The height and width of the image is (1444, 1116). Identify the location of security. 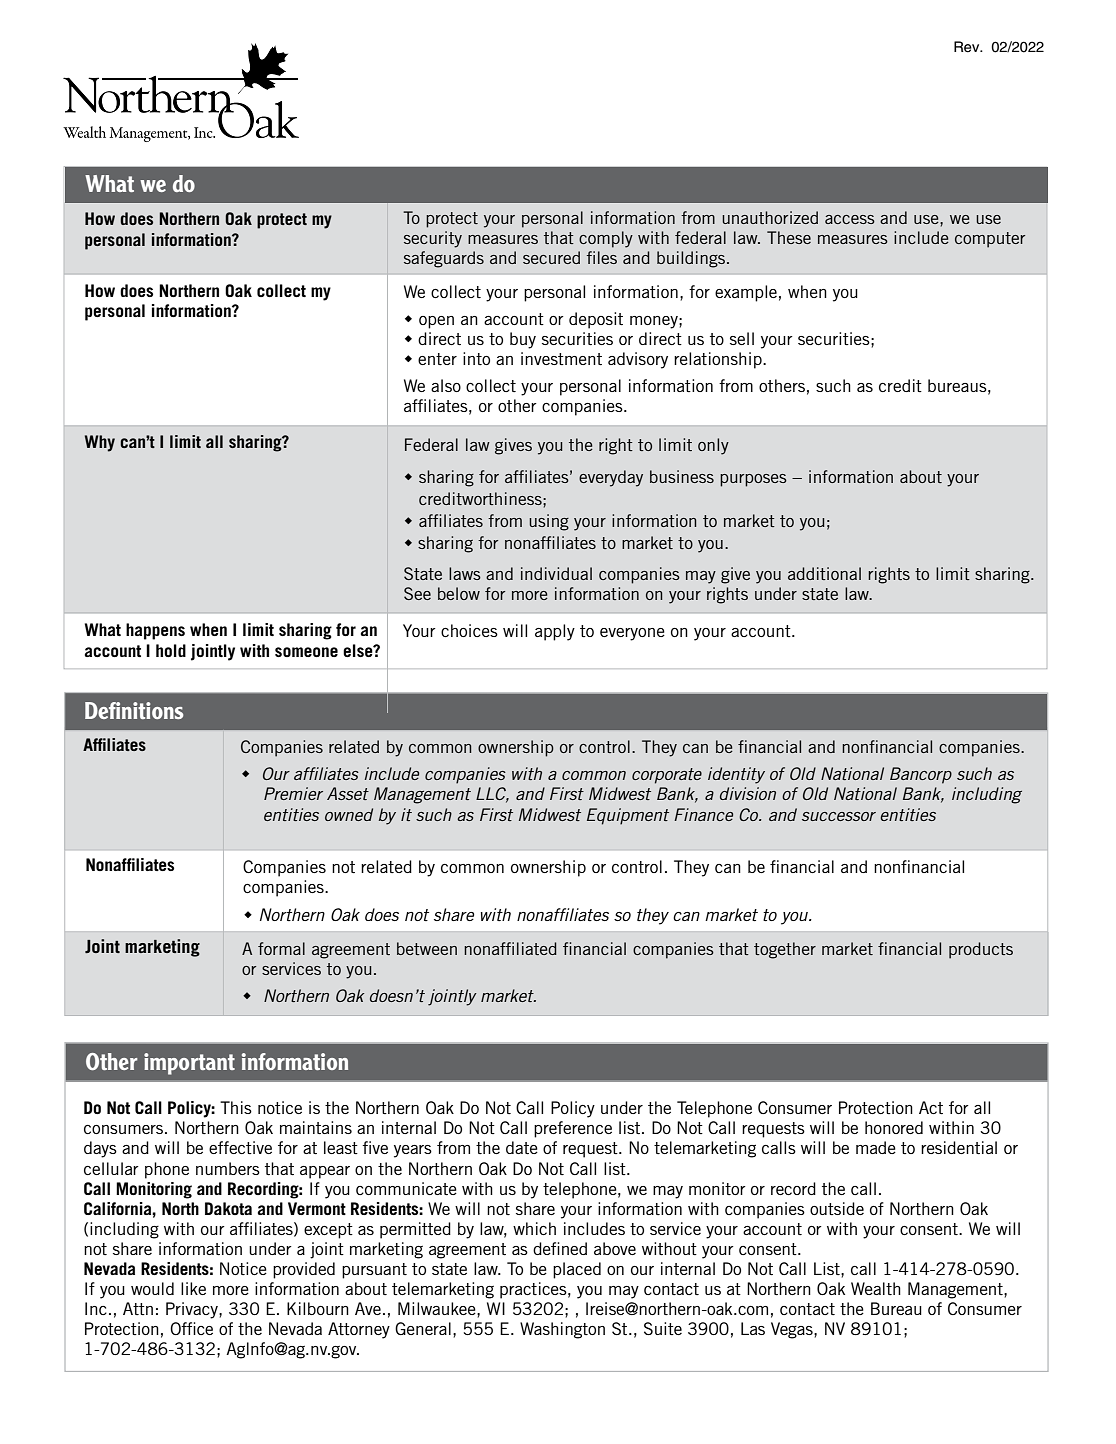
(433, 239).
